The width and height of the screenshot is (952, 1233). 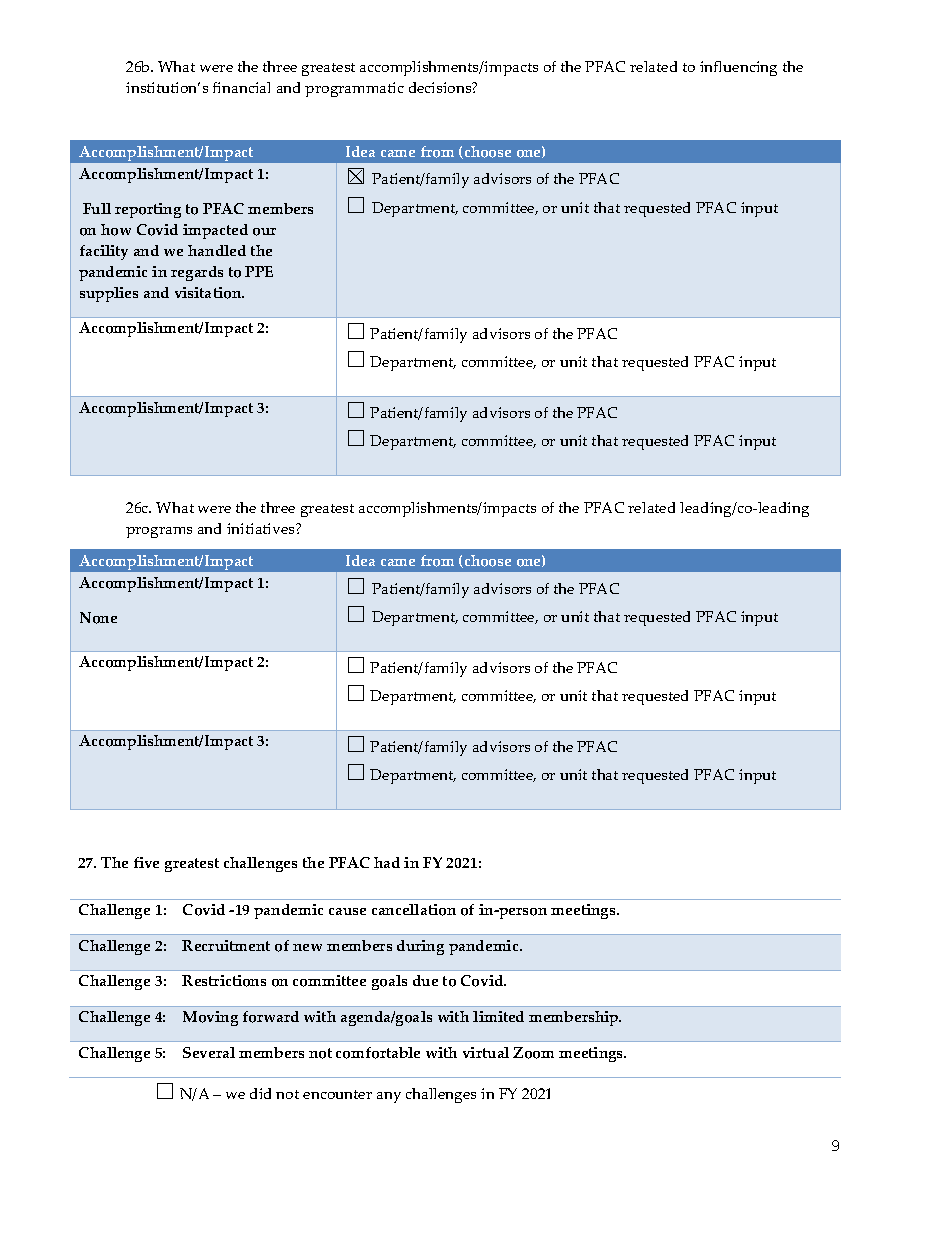 What do you see at coordinates (264, 232) in the screenshot?
I see `our` at bounding box center [264, 232].
